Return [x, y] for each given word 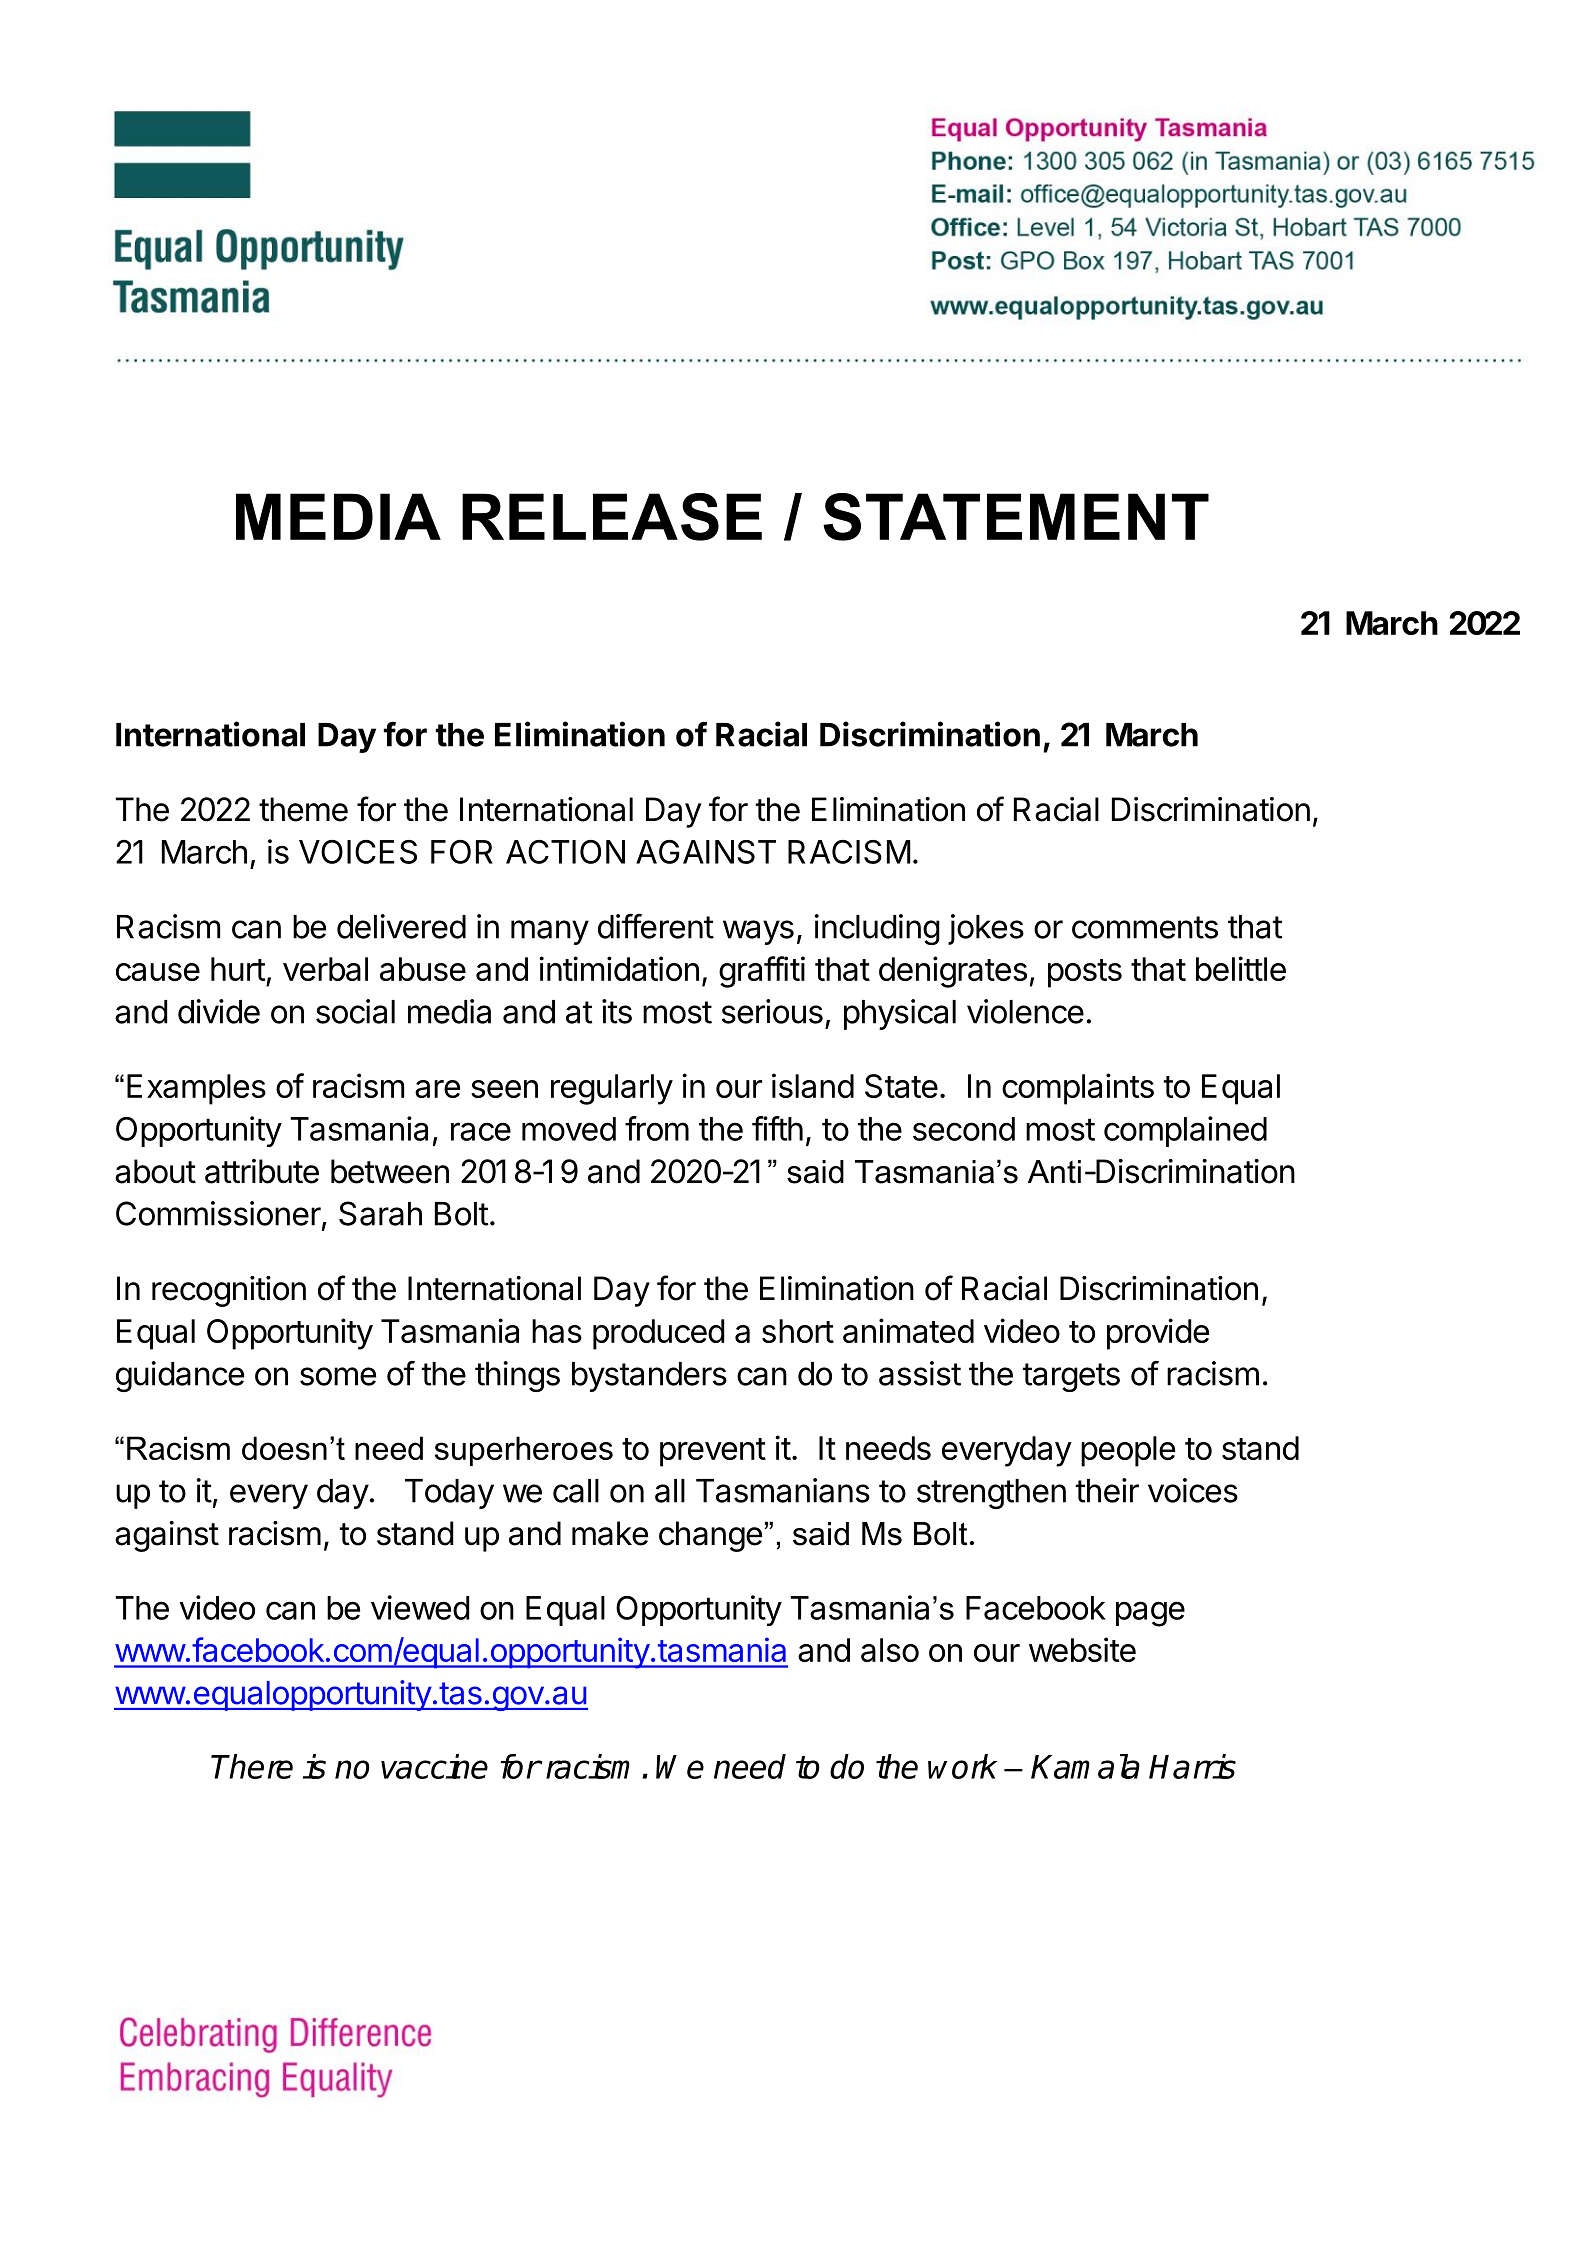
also [890, 1650]
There [252, 1766]
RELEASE [612, 517]
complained [1185, 1131]
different [656, 926]
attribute [262, 1171]
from [657, 1128]
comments [1145, 927]
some [338, 1376]
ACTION [565, 852]
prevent [713, 1452]
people [1128, 1451]
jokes [986, 929]
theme [303, 809]
